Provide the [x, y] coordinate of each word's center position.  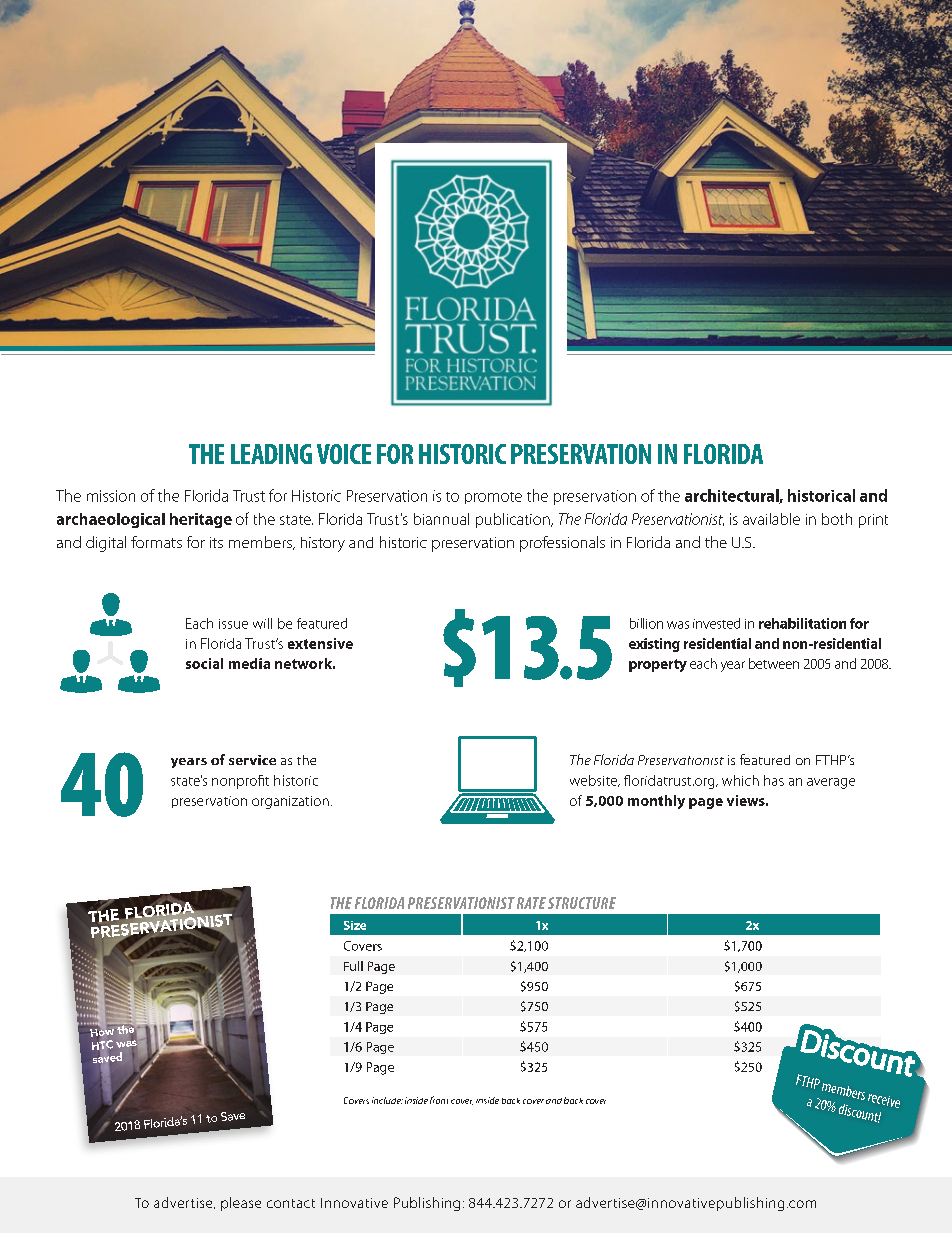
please [241, 1204]
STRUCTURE [582, 903]
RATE [531, 903]
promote [493, 498]
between [774, 663]
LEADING [271, 454]
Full [353, 966]
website [595, 781]
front [439, 1100]
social [204, 663]
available [771, 519]
